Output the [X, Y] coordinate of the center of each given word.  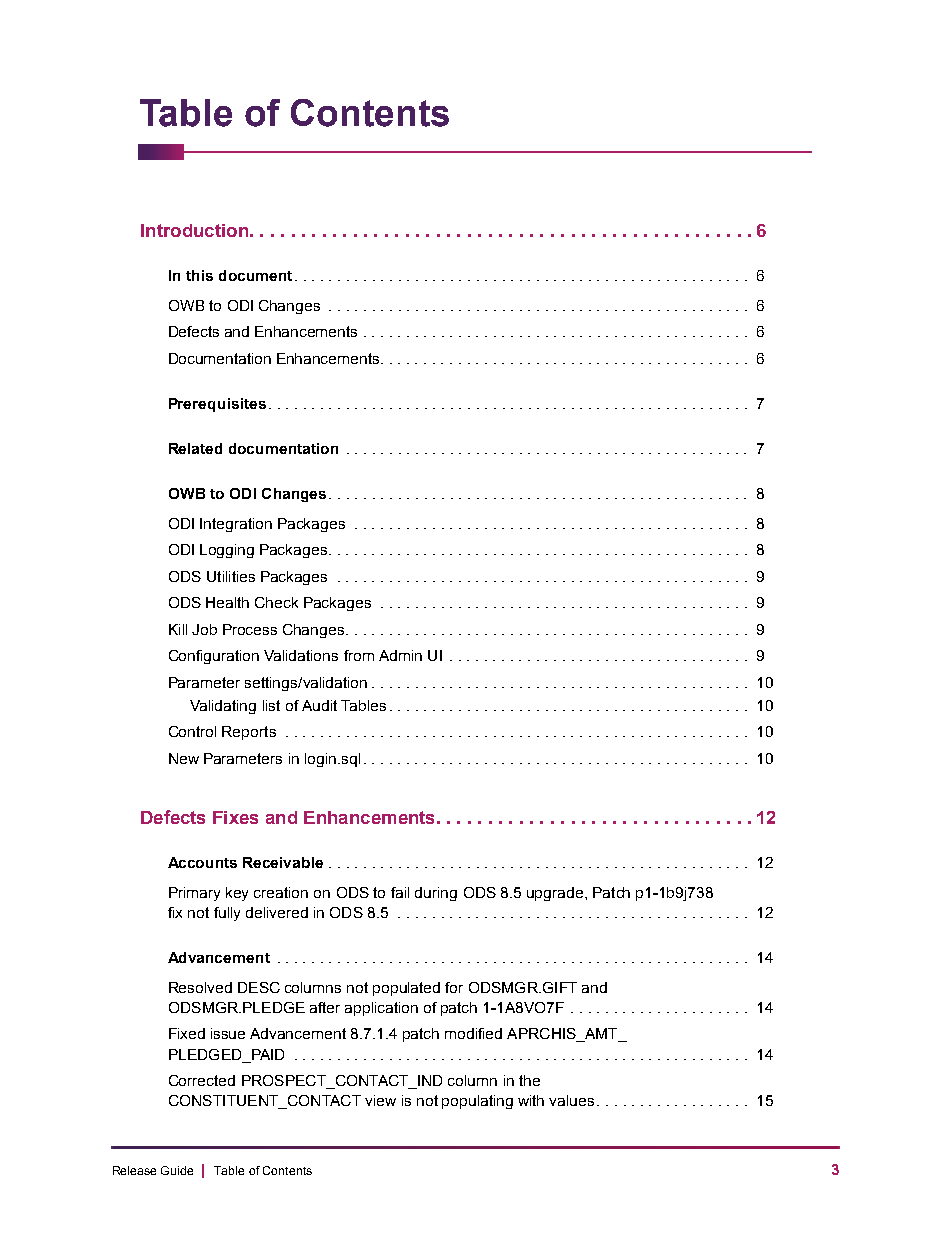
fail [400, 892]
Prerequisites [217, 405]
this [199, 275]
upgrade [555, 894]
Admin [400, 655]
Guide [177, 1170]
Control [192, 731]
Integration [236, 525]
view [380, 1100]
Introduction [194, 230]
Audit [319, 705]
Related [195, 448]
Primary [194, 894]
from [359, 655]
